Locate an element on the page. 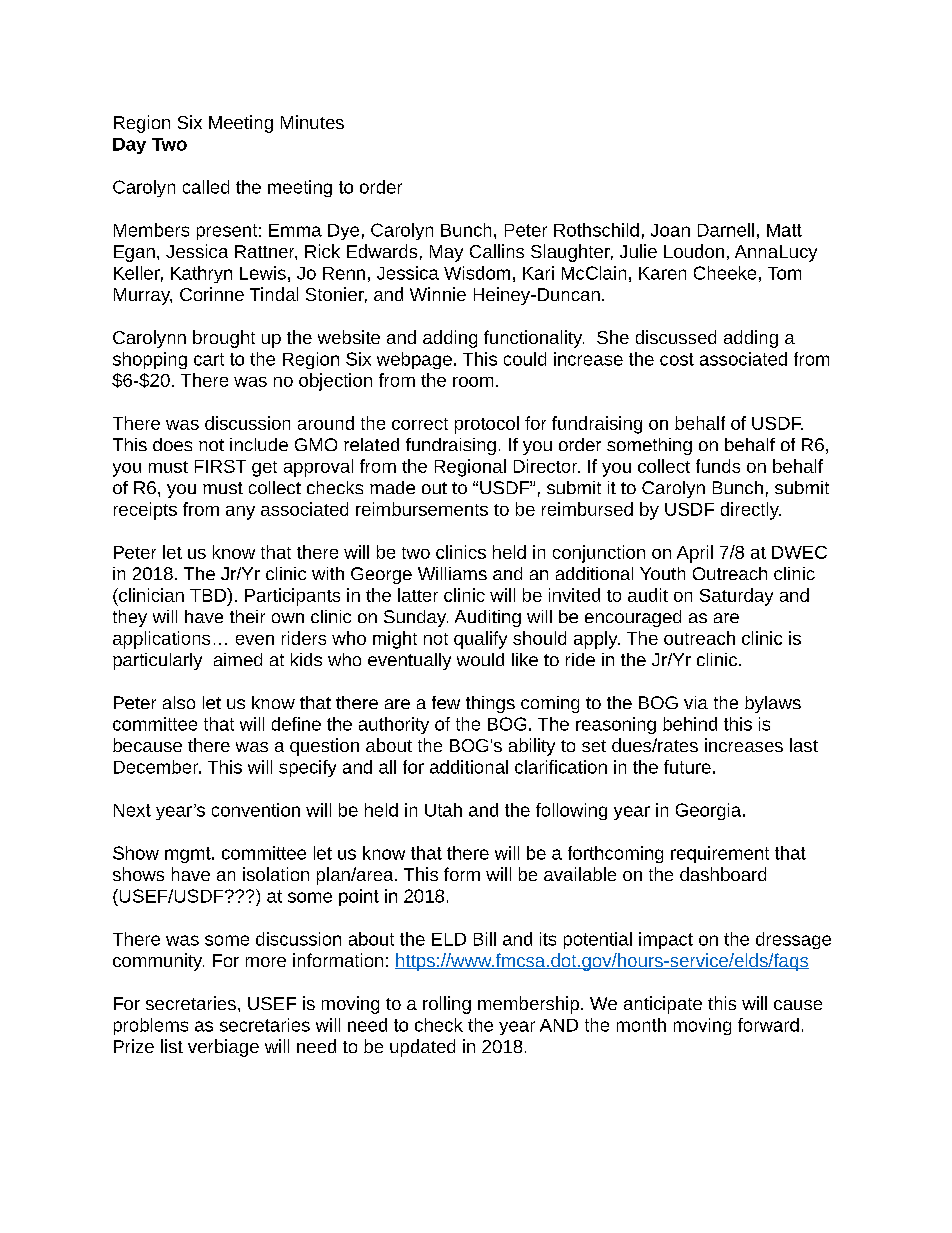 Image resolution: width=952 pixels, height=1233 pixels. verbiage is located at coordinates (223, 1048).
